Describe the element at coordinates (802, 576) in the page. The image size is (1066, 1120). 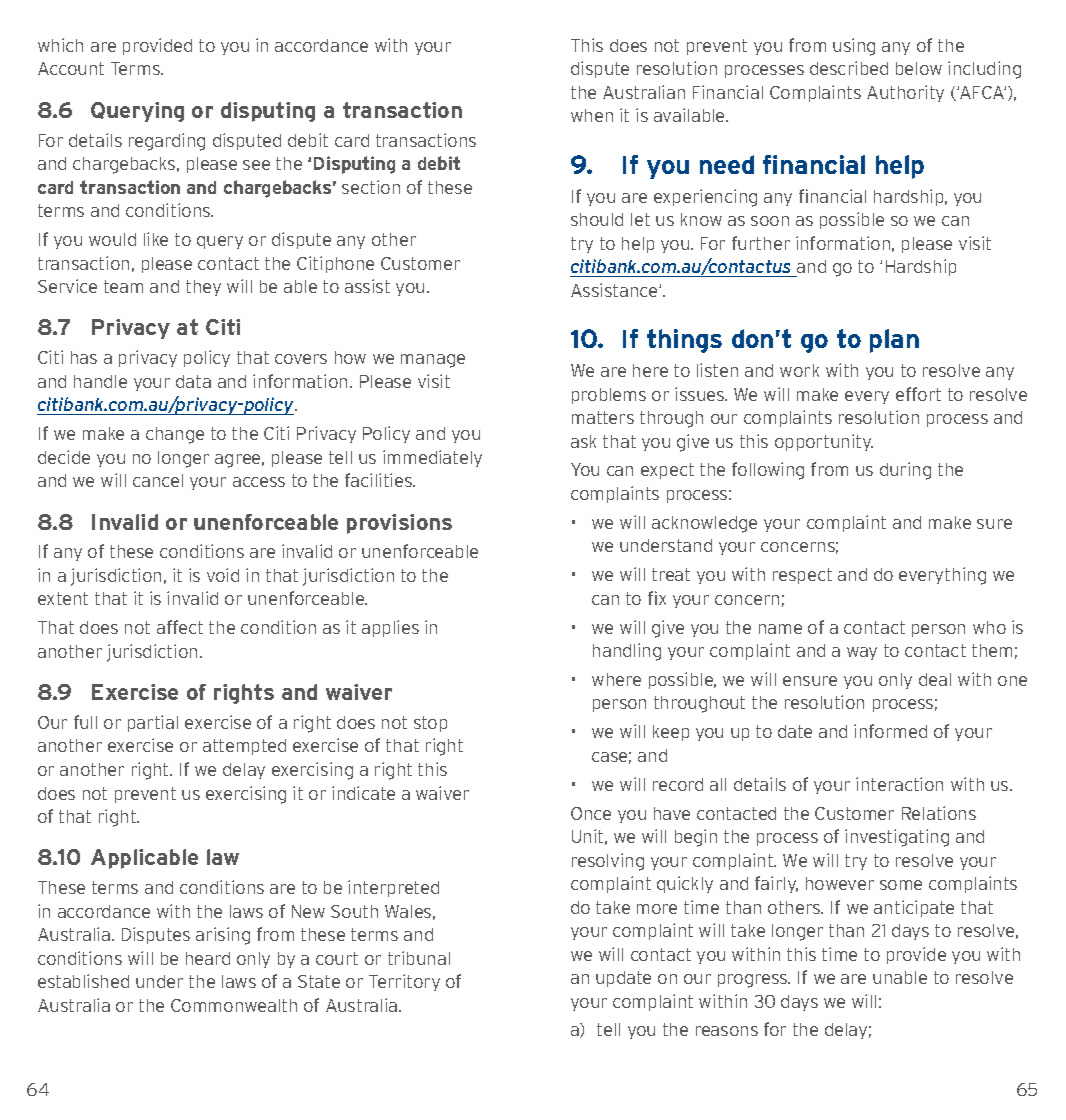
I see `respect` at that location.
